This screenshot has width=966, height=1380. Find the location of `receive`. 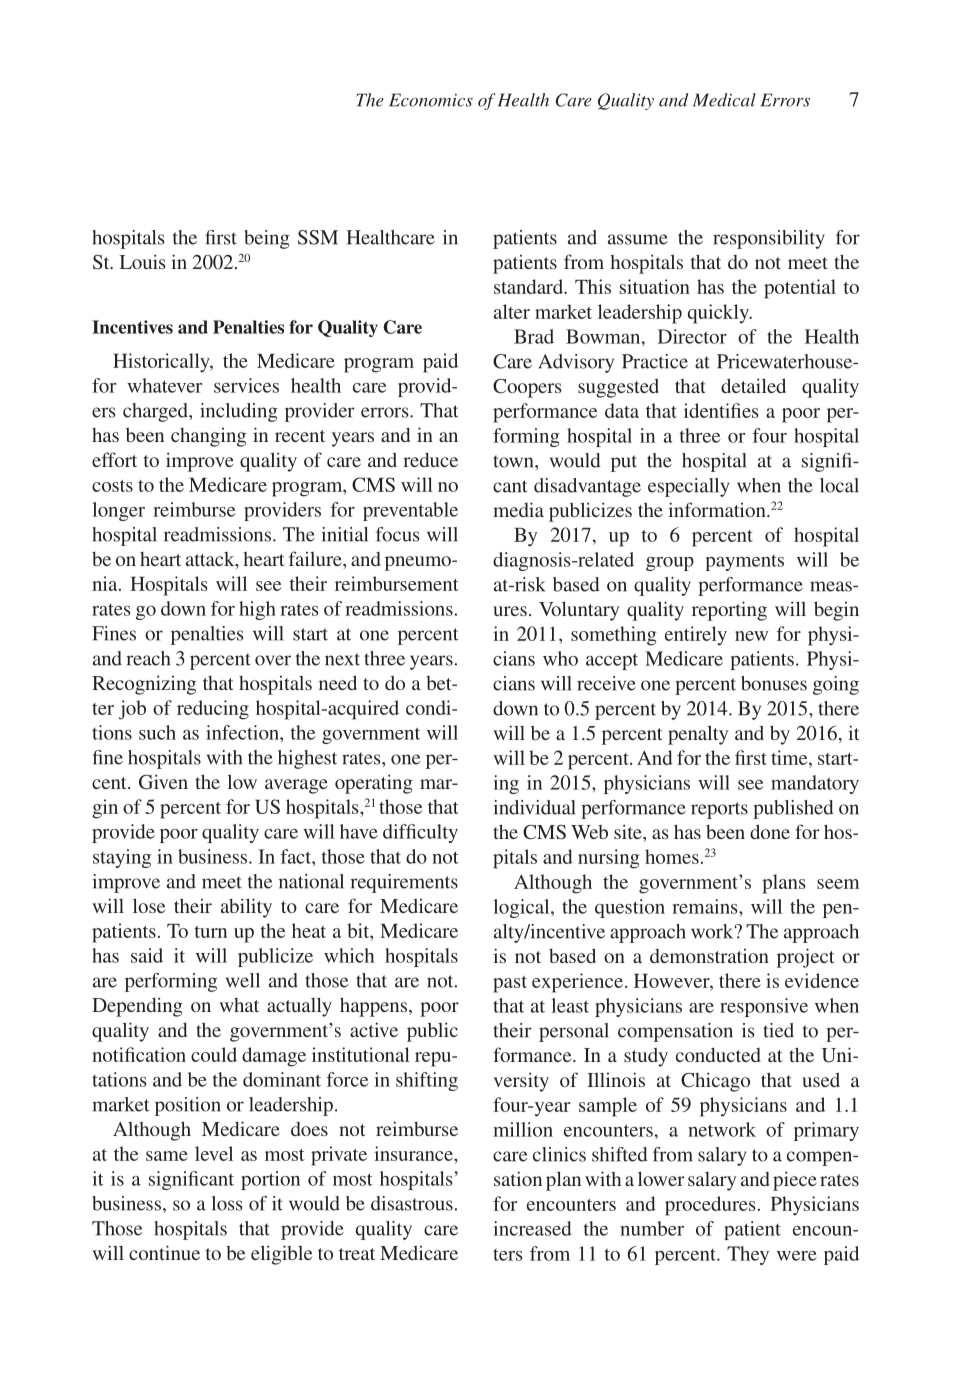

receive is located at coordinates (606, 683).
